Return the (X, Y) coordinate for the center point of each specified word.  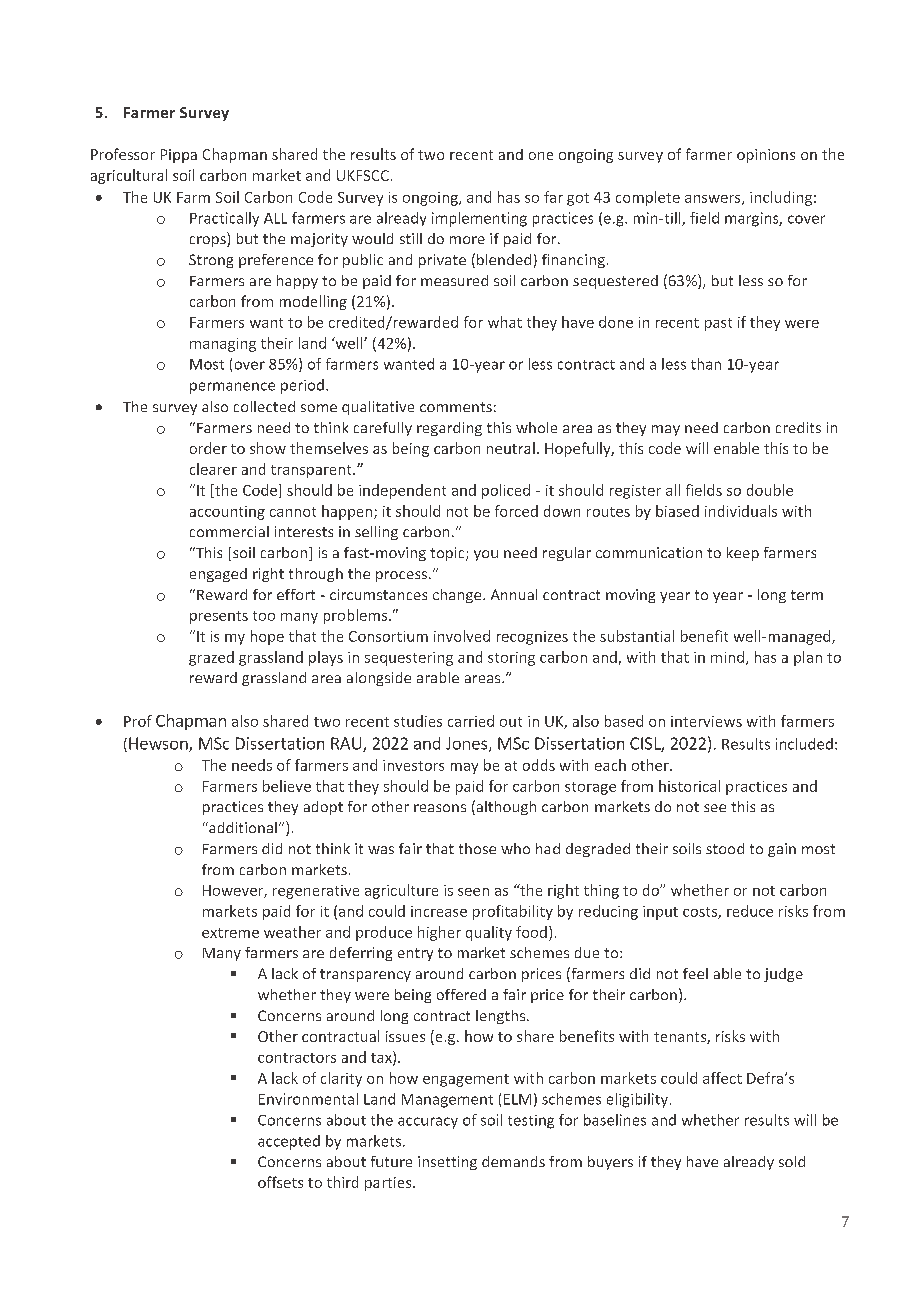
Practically (224, 219)
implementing (479, 219)
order (208, 448)
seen (473, 892)
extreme (230, 933)
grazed (211, 658)
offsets (280, 1182)
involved (462, 636)
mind (727, 657)
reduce (750, 911)
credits (798, 427)
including (781, 198)
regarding (449, 429)
